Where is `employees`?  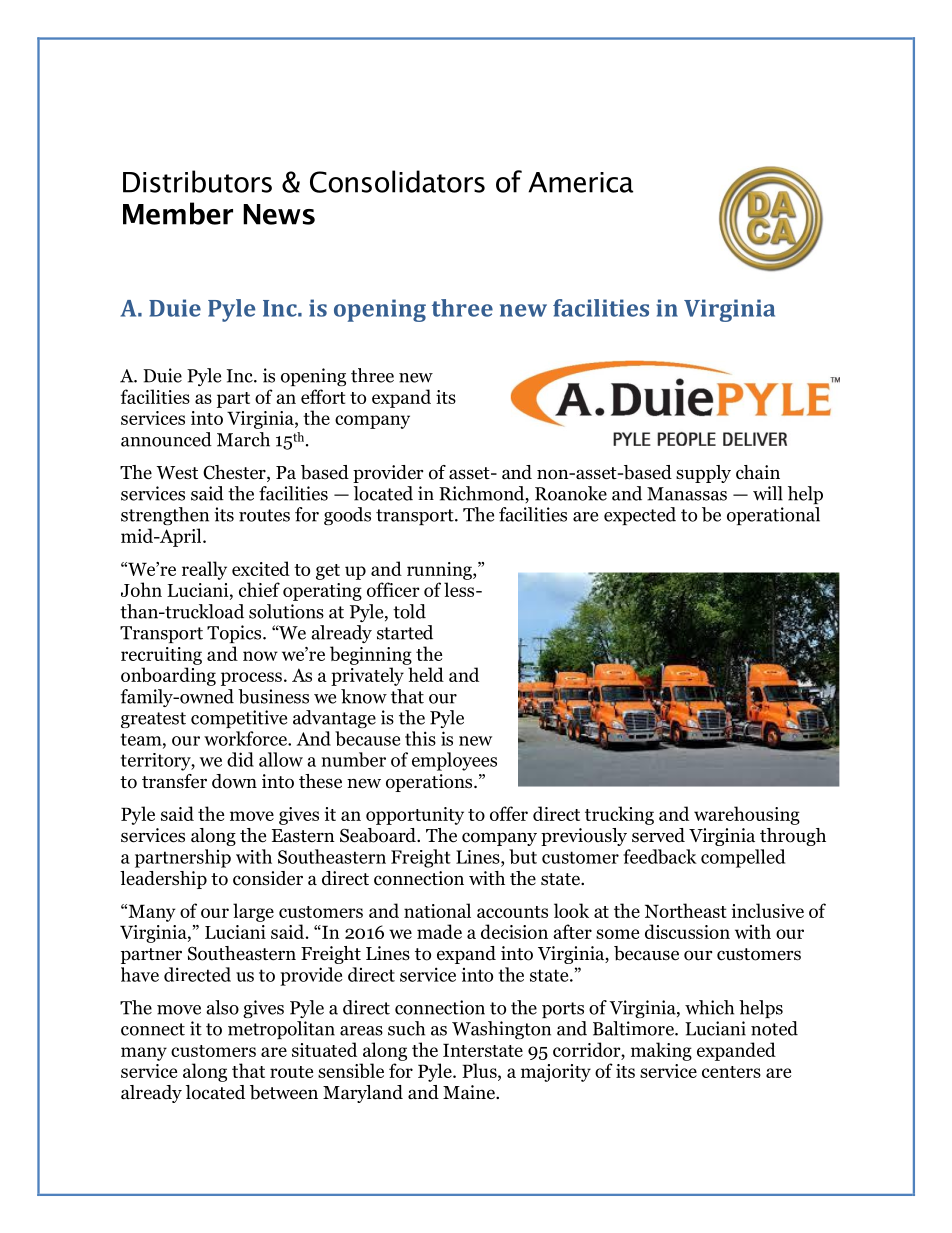 employees is located at coordinates (454, 761).
